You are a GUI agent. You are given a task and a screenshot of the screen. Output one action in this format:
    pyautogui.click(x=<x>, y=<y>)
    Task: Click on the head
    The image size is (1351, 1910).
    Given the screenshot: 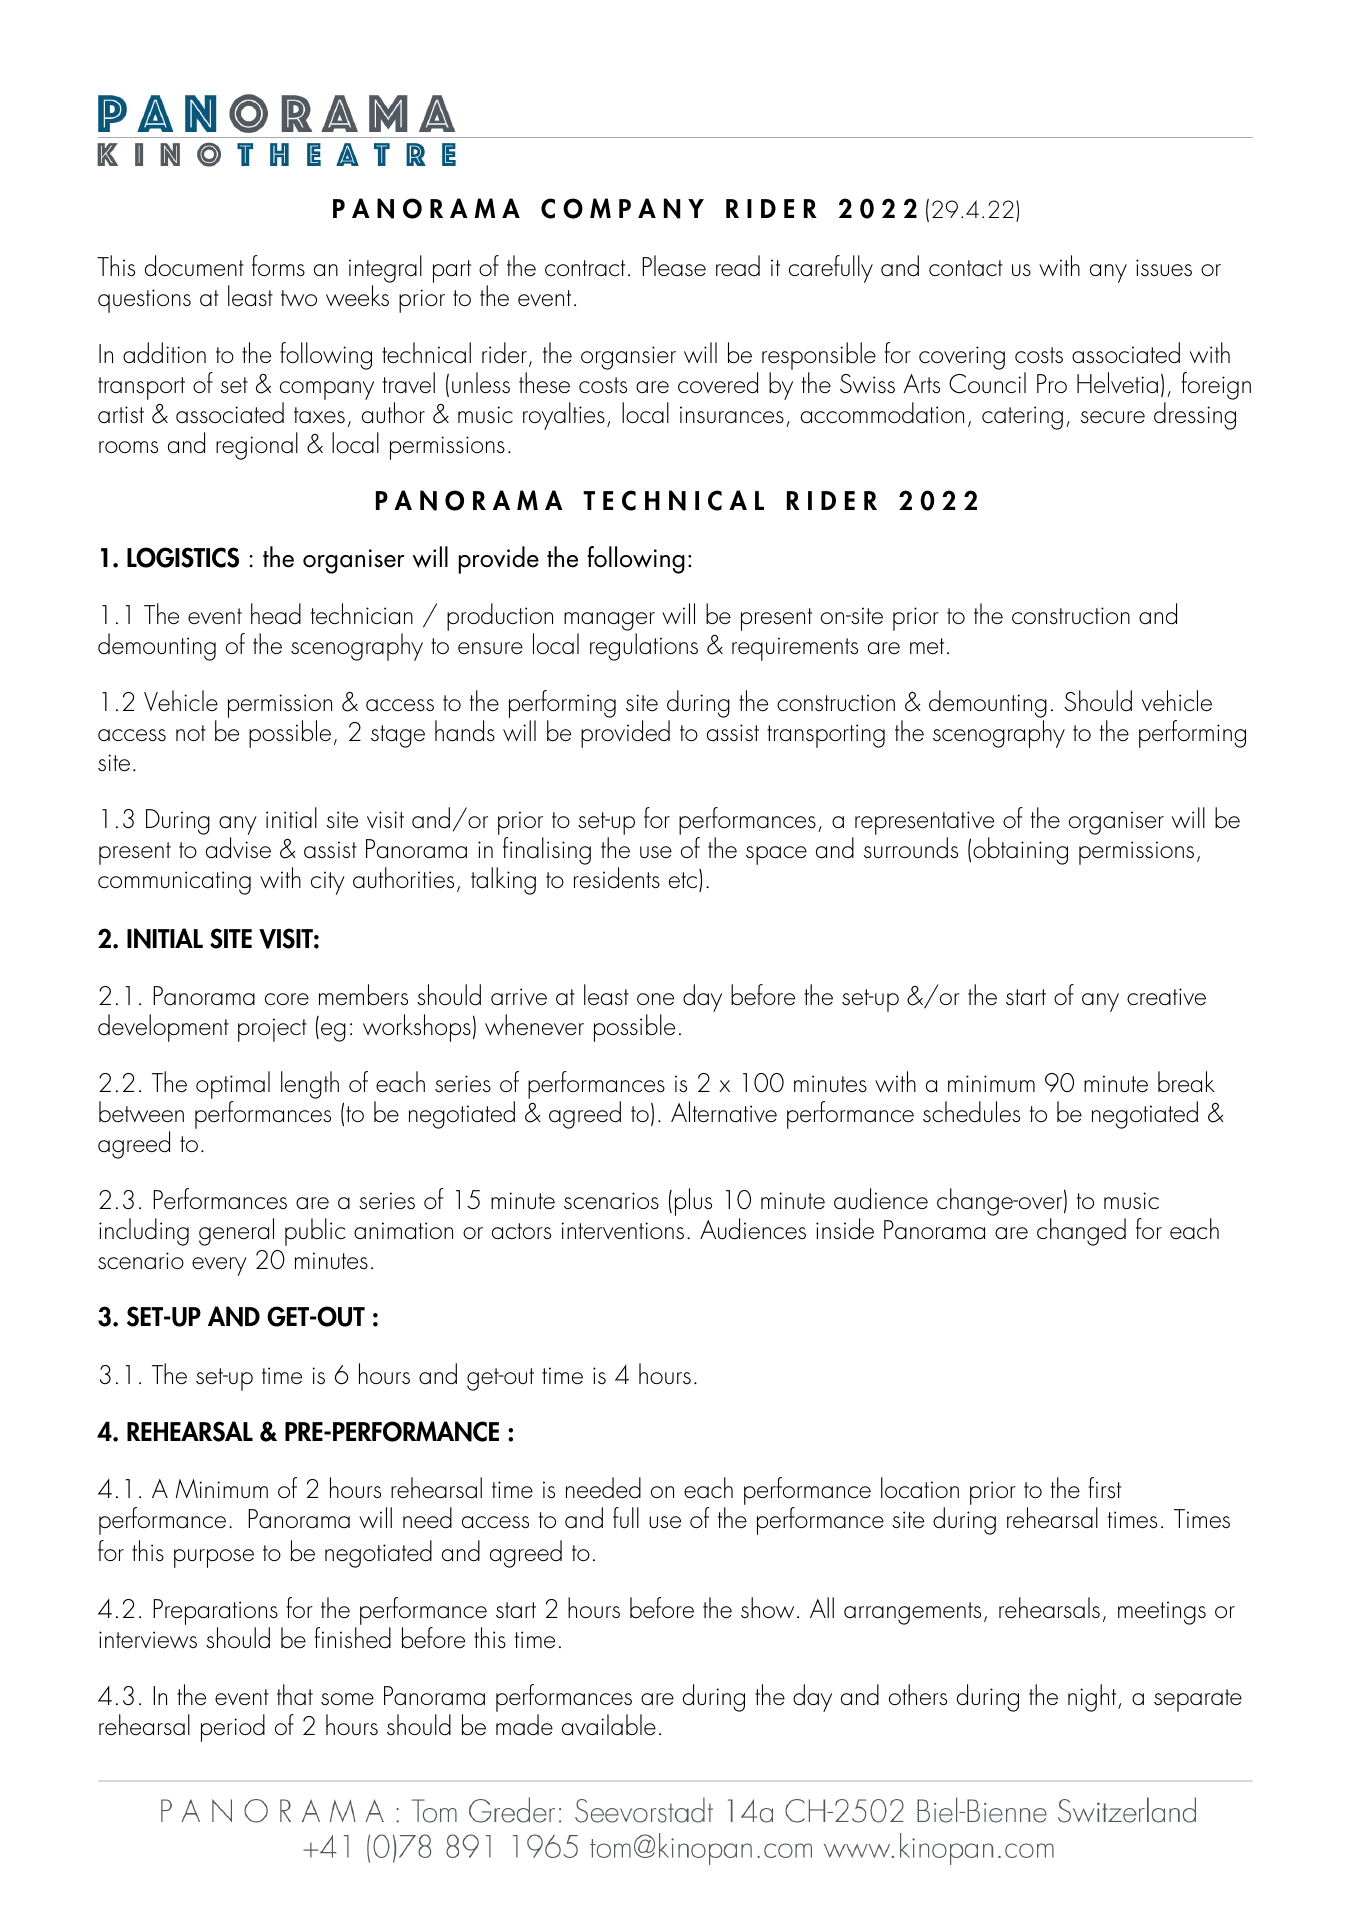 What is the action you would take?
    pyautogui.click(x=276, y=613)
